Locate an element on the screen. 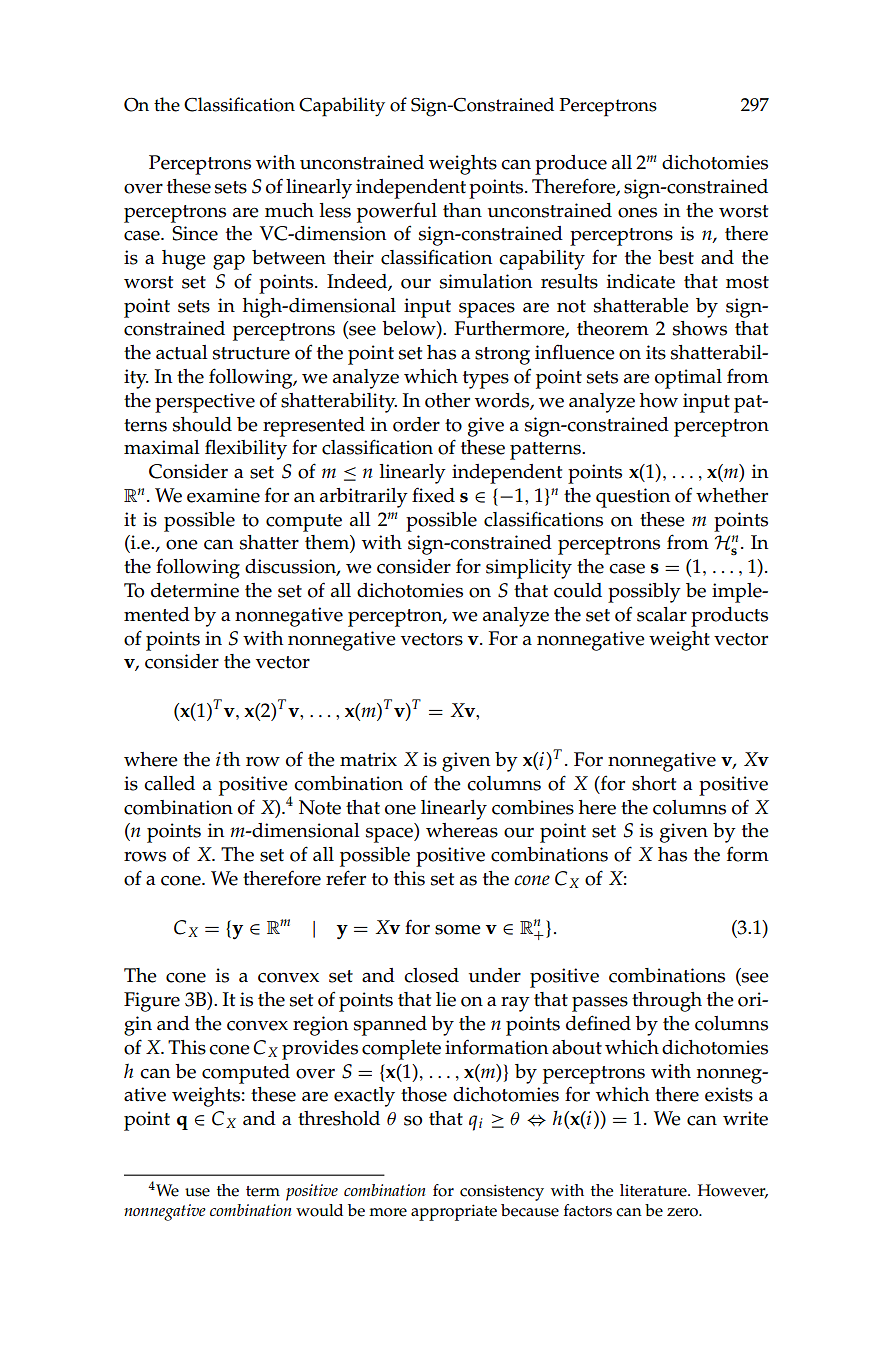 This screenshot has width=896, height=1345. called is located at coordinates (169, 783).
